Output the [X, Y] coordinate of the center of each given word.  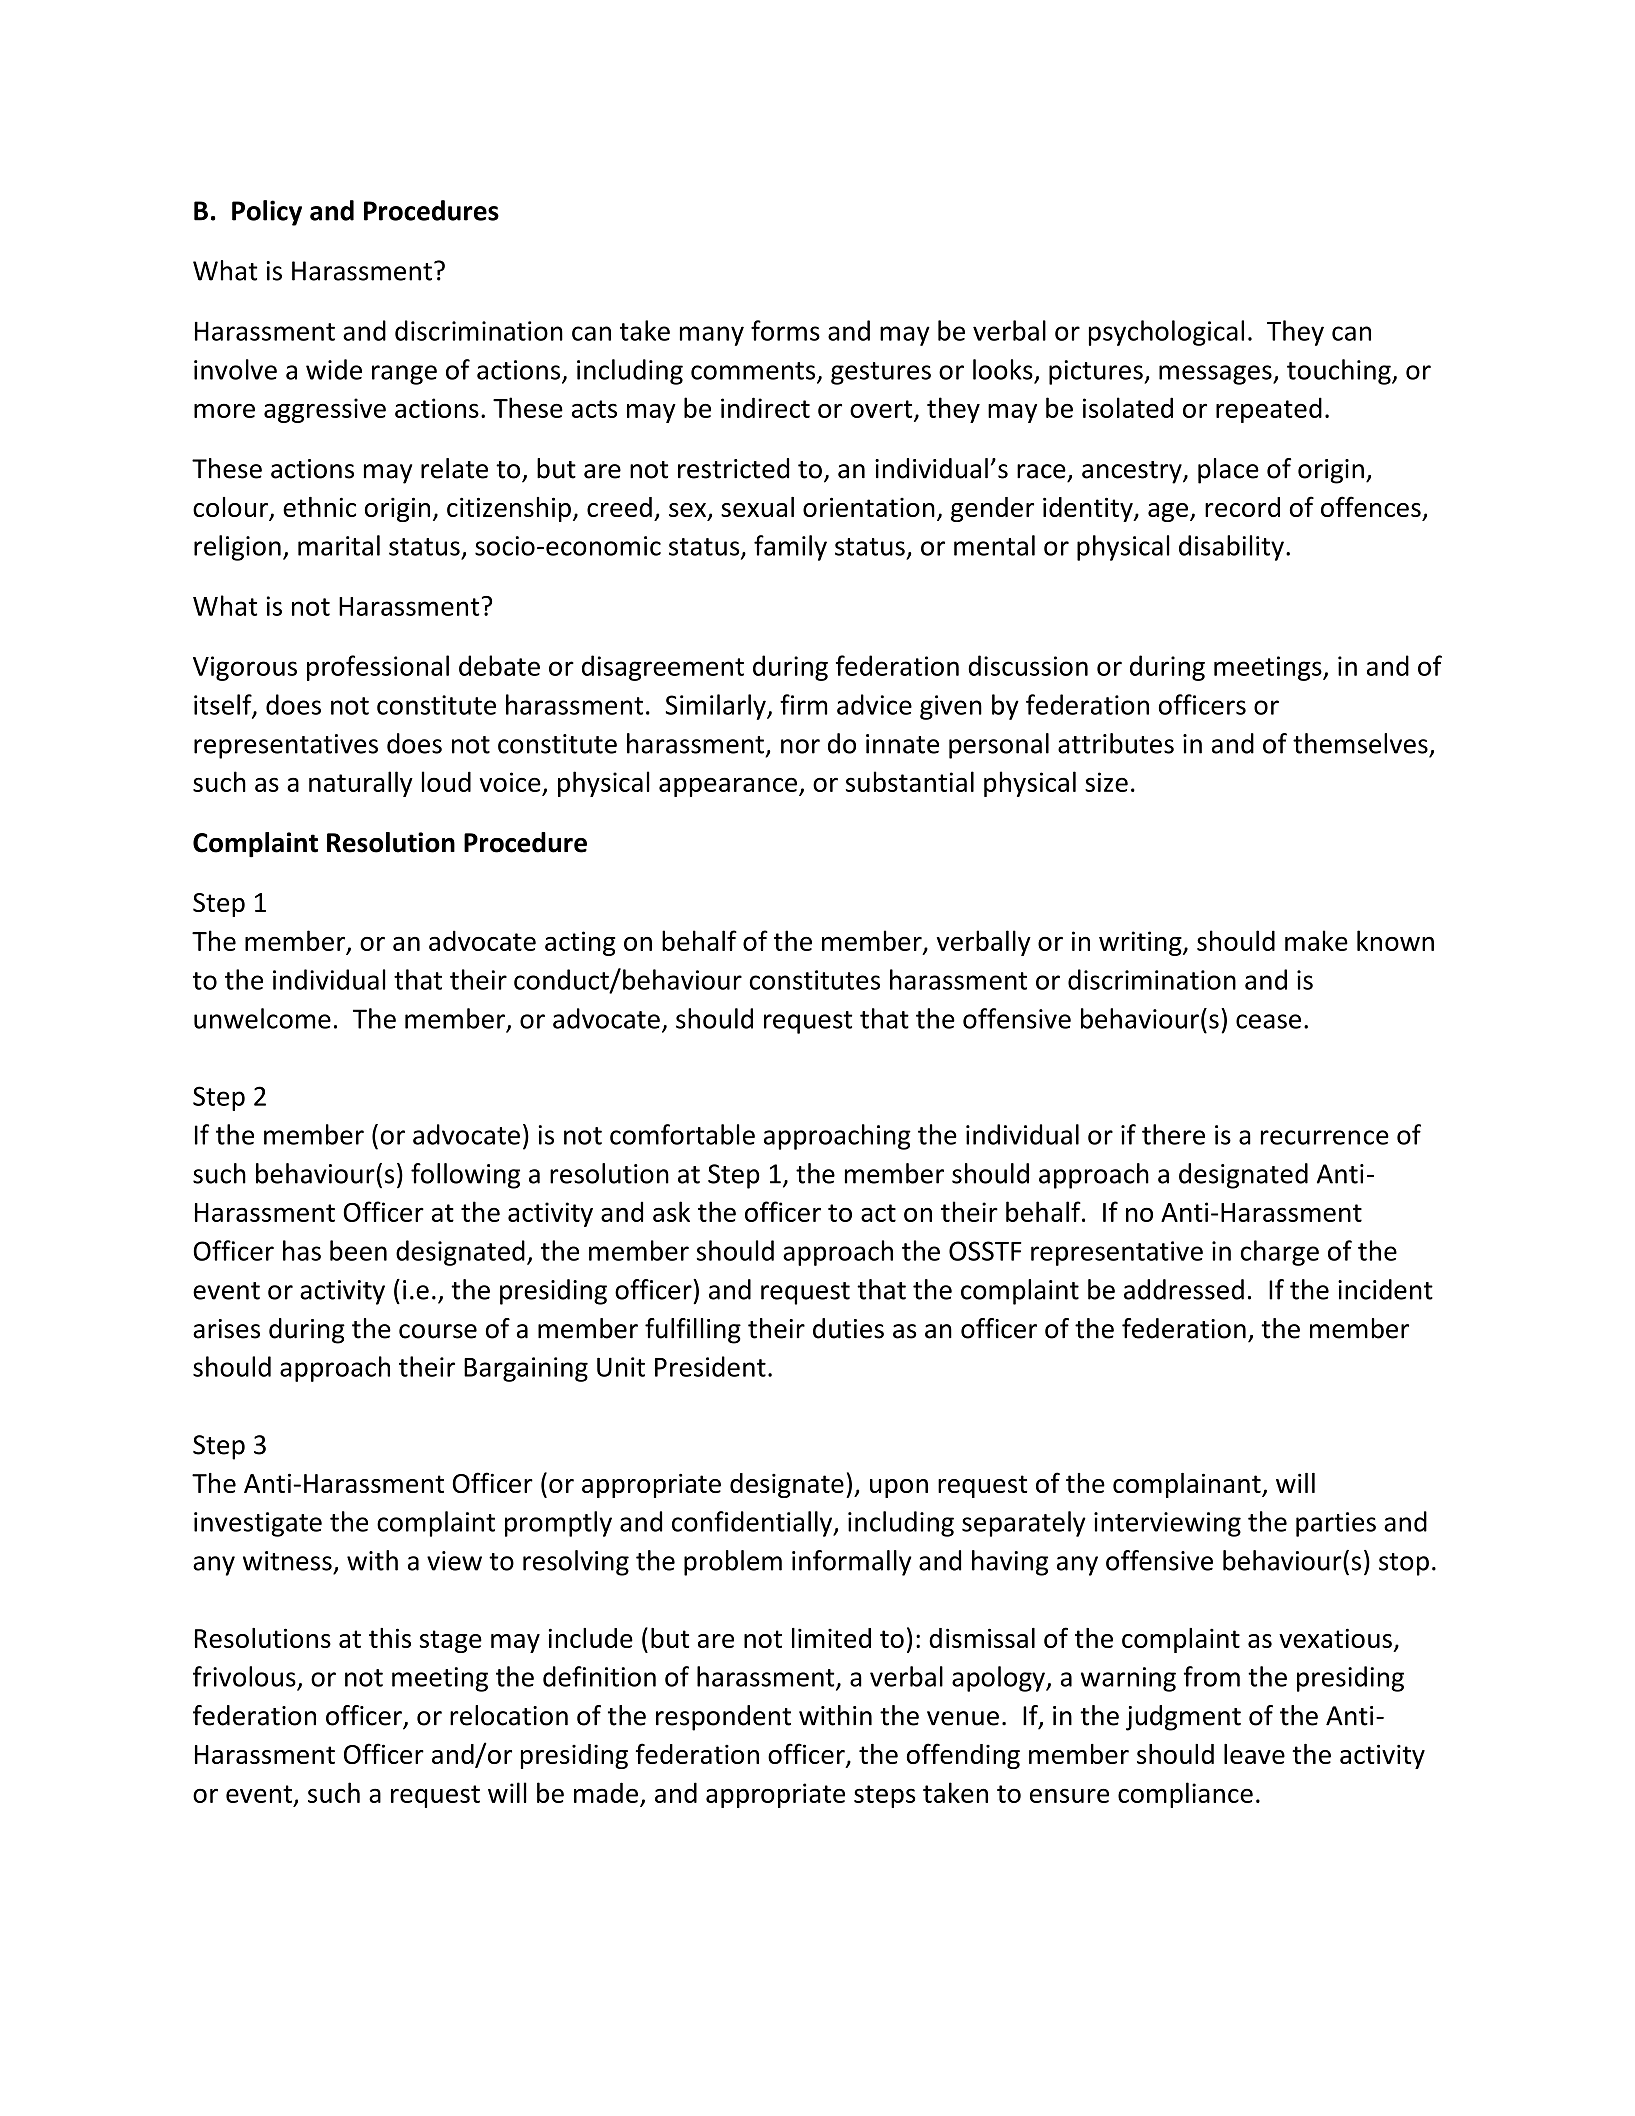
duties [848, 1328]
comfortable [682, 1134]
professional [378, 668]
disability [1231, 548]
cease [1268, 1021]
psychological [1166, 333]
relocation [509, 1715]
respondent [723, 1718]
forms [785, 330]
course [438, 1331]
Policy [267, 213]
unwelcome [262, 1018]
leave [1254, 1754]
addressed [1184, 1289]
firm [803, 704]
